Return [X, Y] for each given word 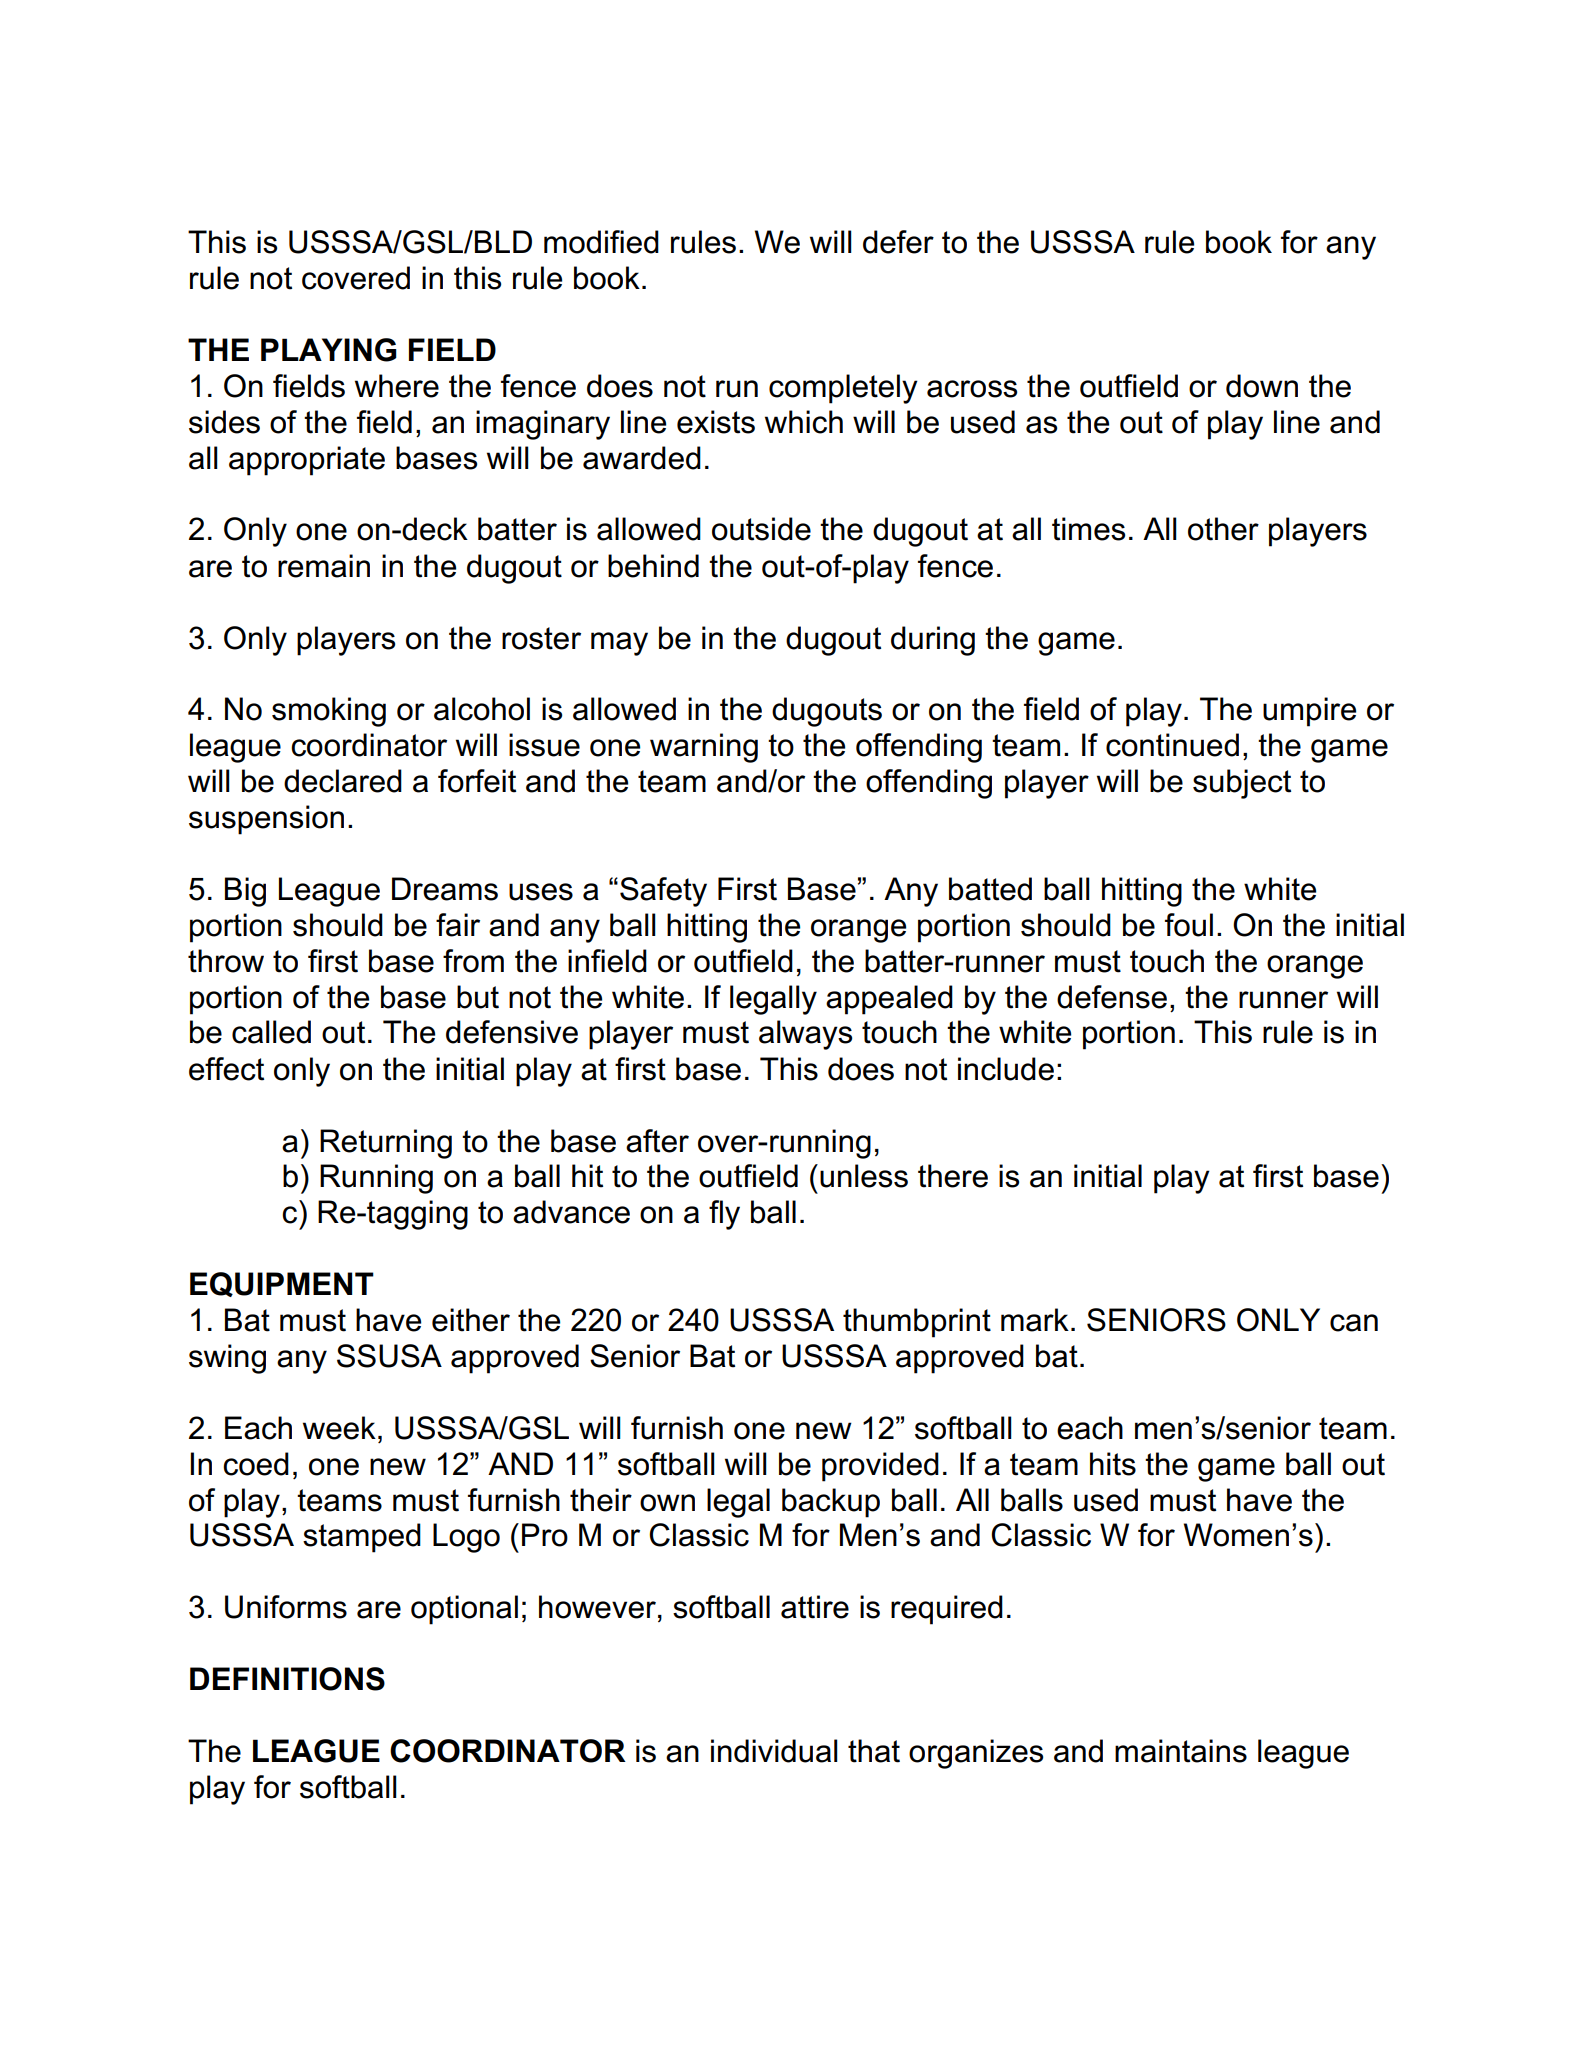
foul [1189, 925]
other [1223, 529]
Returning [386, 1144]
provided [880, 1467]
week [339, 1428]
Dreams [445, 889]
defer [898, 242]
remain [324, 566]
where [397, 386]
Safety [663, 892]
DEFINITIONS [287, 1679]
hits [1113, 1464]
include [1006, 1069]
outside [761, 529]
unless [864, 1176]
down [1262, 386]
